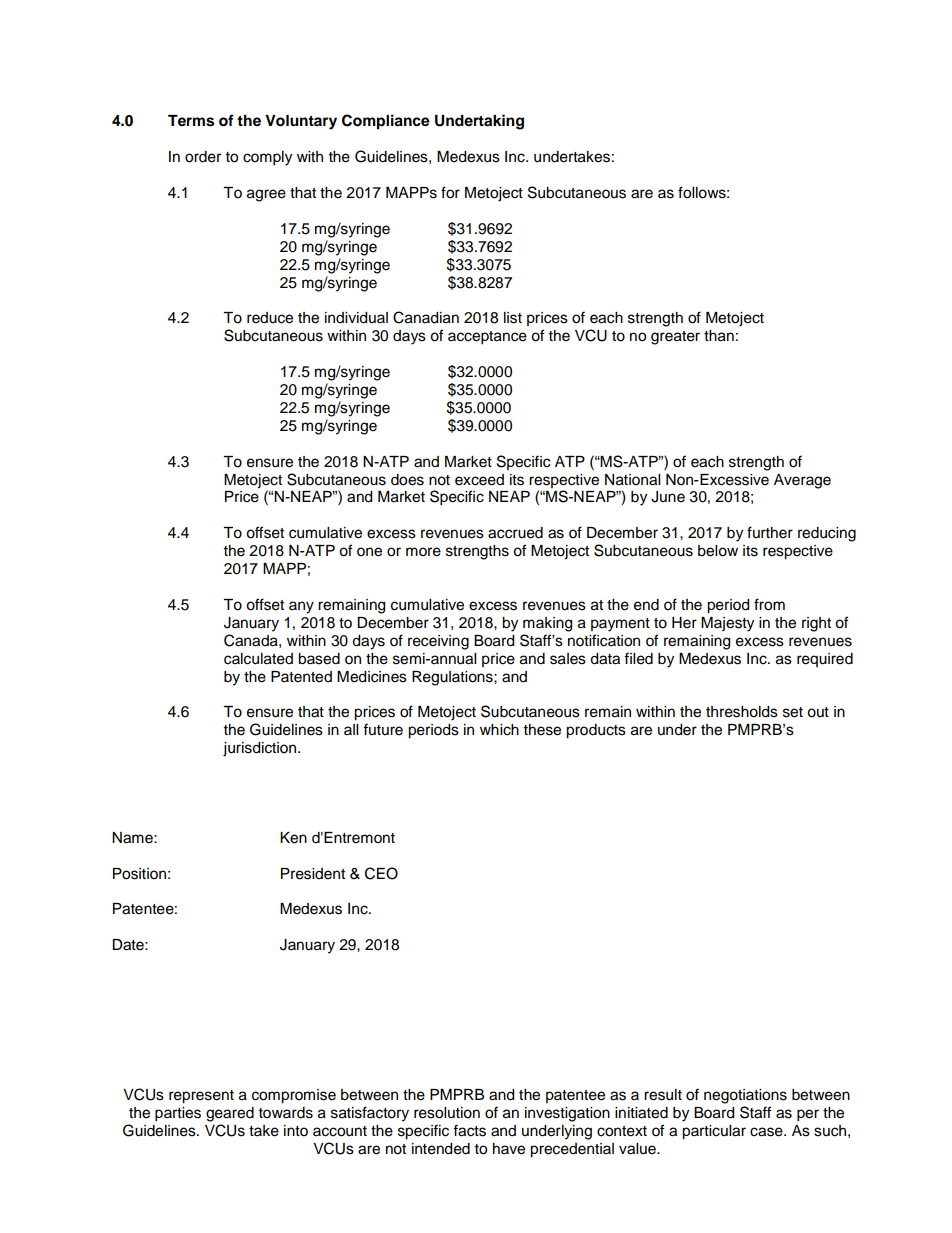 This page has width=952, height=1233. What do you see at coordinates (203, 157) in the page?
I see `order` at bounding box center [203, 157].
